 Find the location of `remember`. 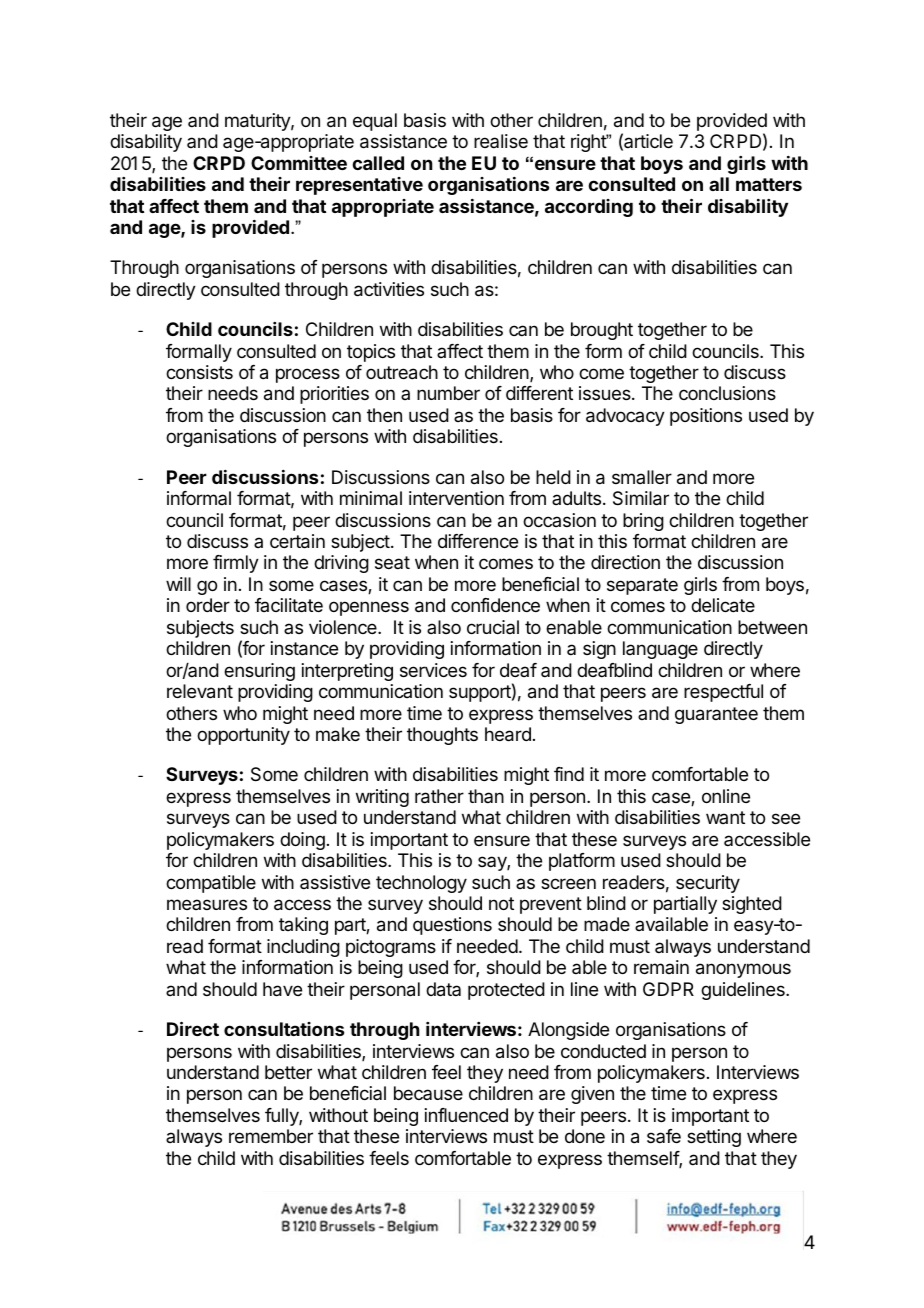

remember is located at coordinates (271, 1136).
